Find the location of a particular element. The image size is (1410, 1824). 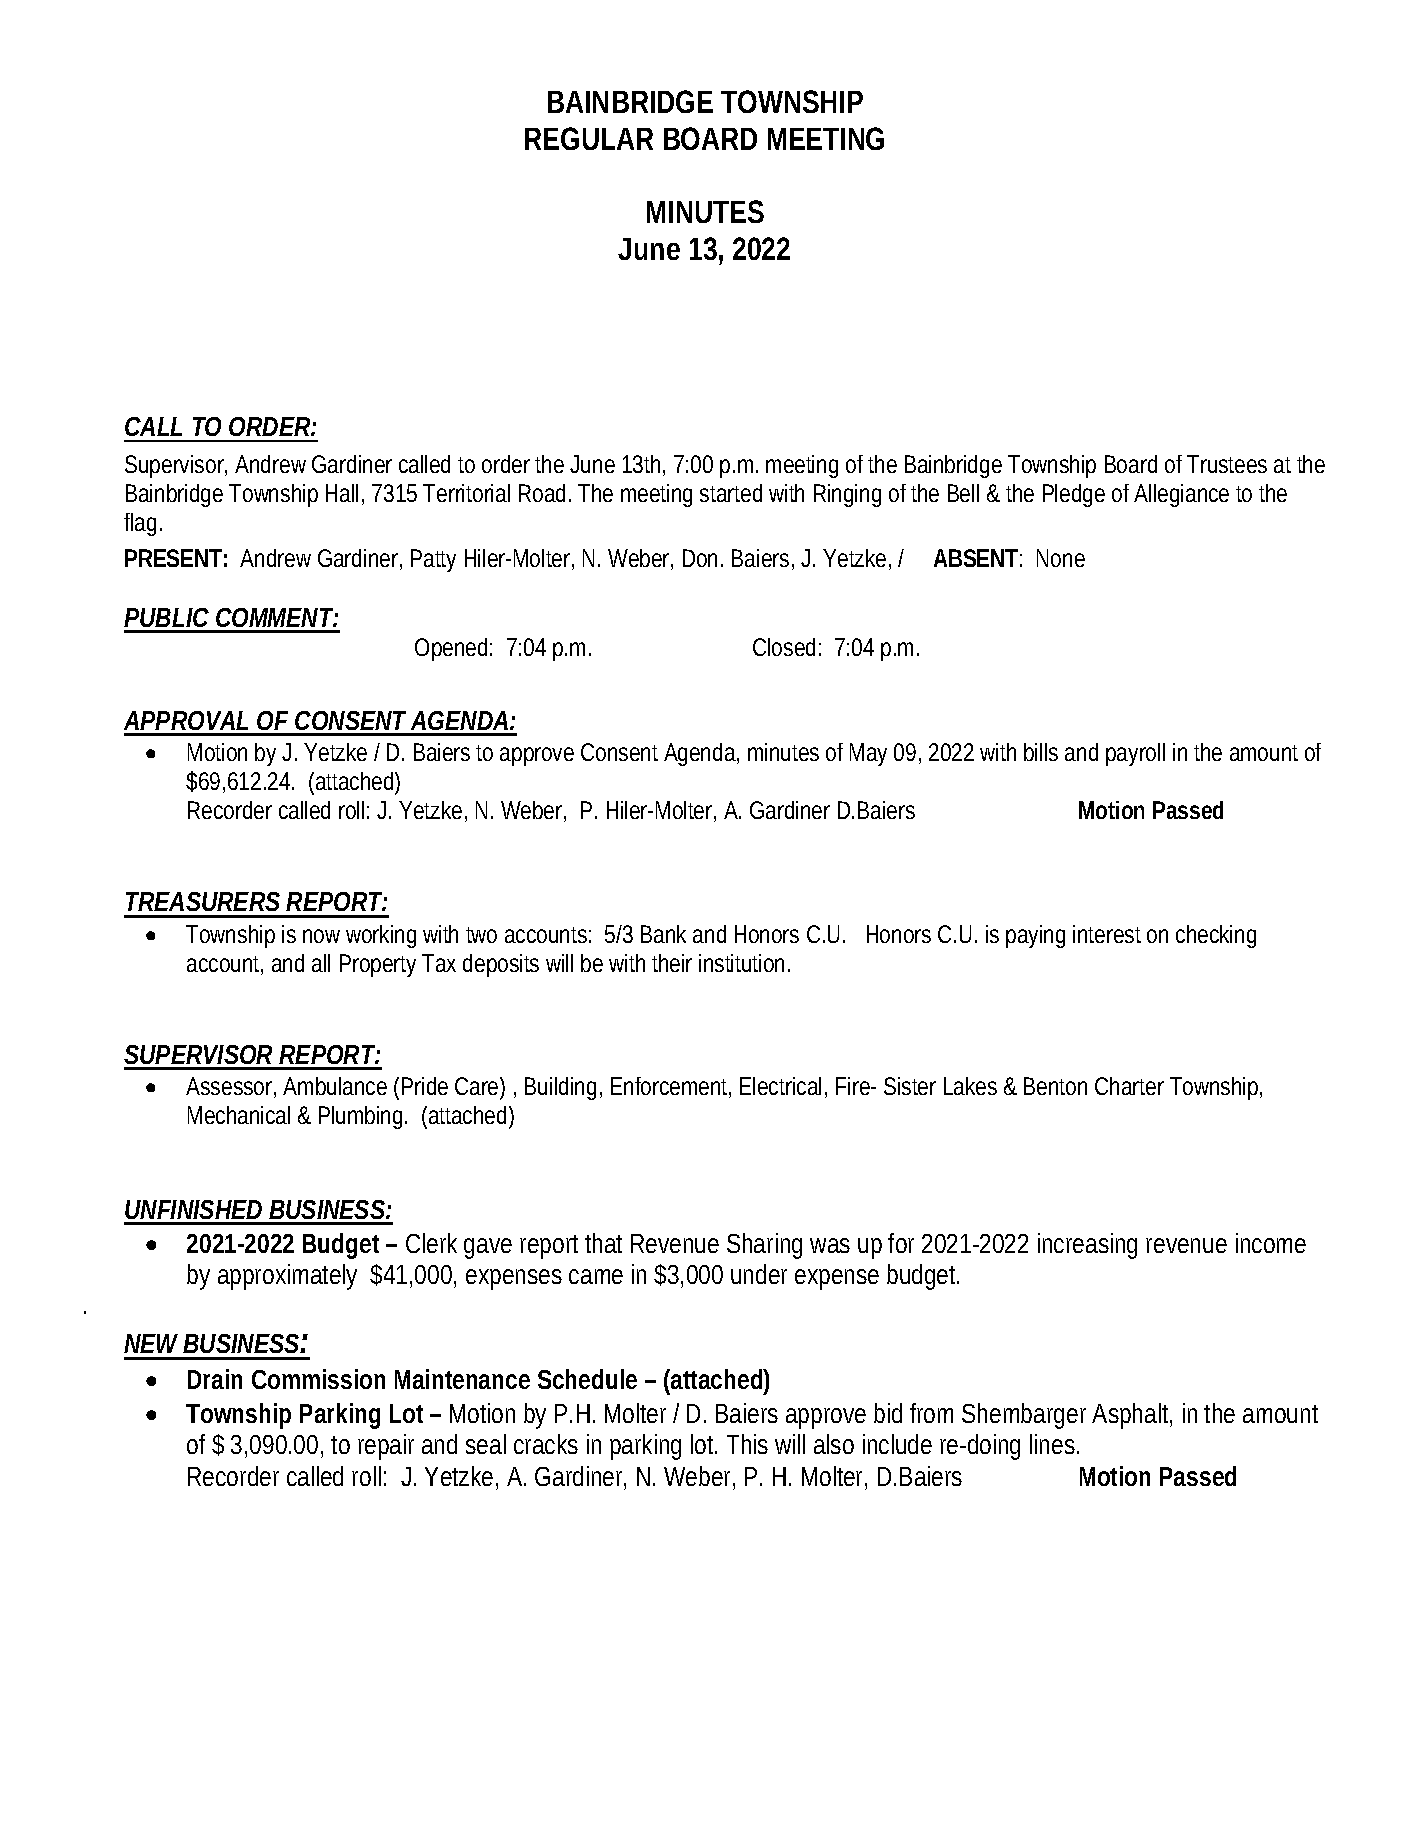

interest is located at coordinates (1107, 934).
